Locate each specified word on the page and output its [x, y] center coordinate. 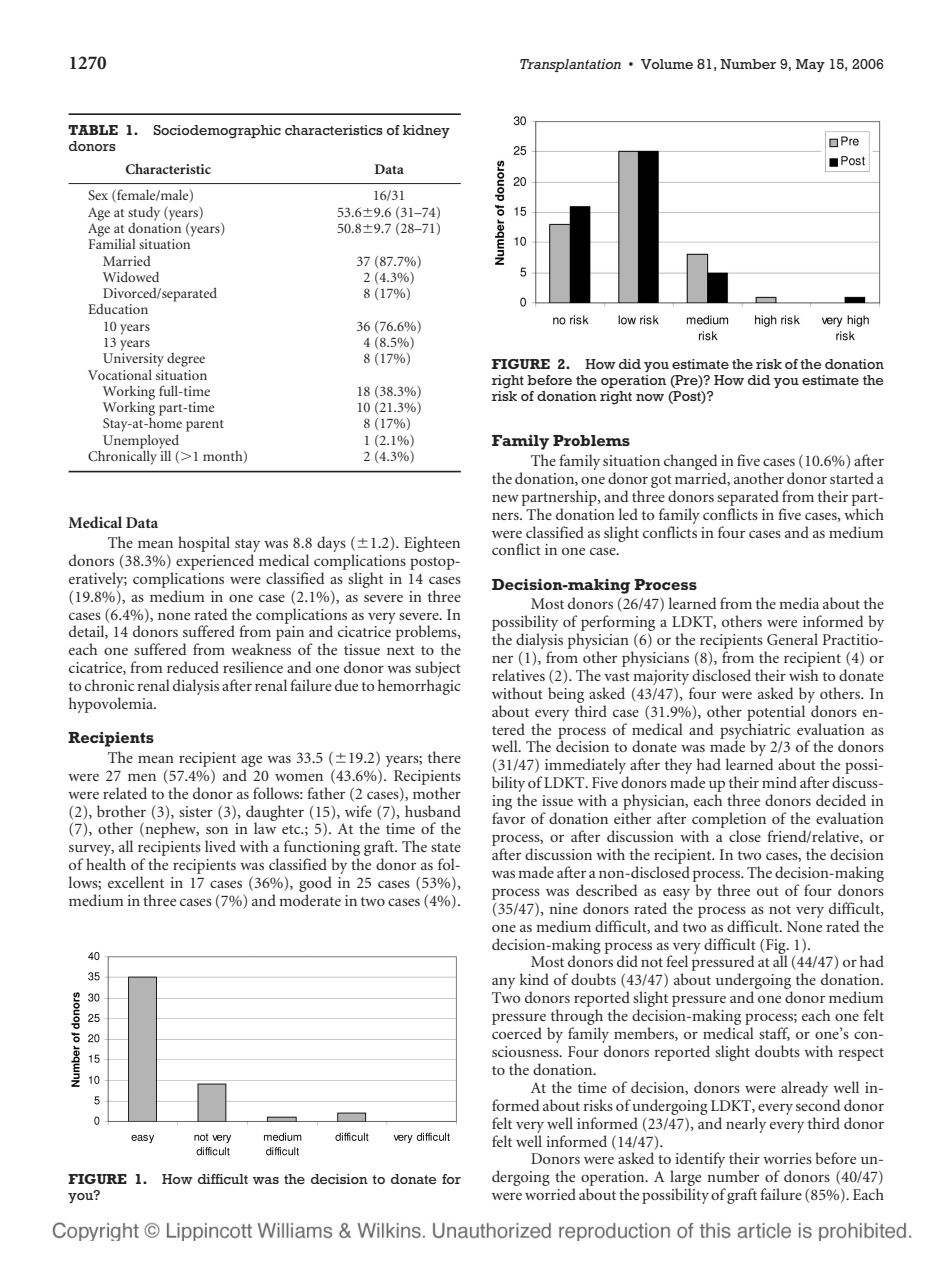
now [650, 397]
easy [676, 894]
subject [438, 670]
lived [220, 846]
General [792, 639]
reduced [193, 667]
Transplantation [570, 65]
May [810, 65]
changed [691, 462]
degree [186, 360]
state [446, 847]
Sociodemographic [217, 132]
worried [550, 1194]
